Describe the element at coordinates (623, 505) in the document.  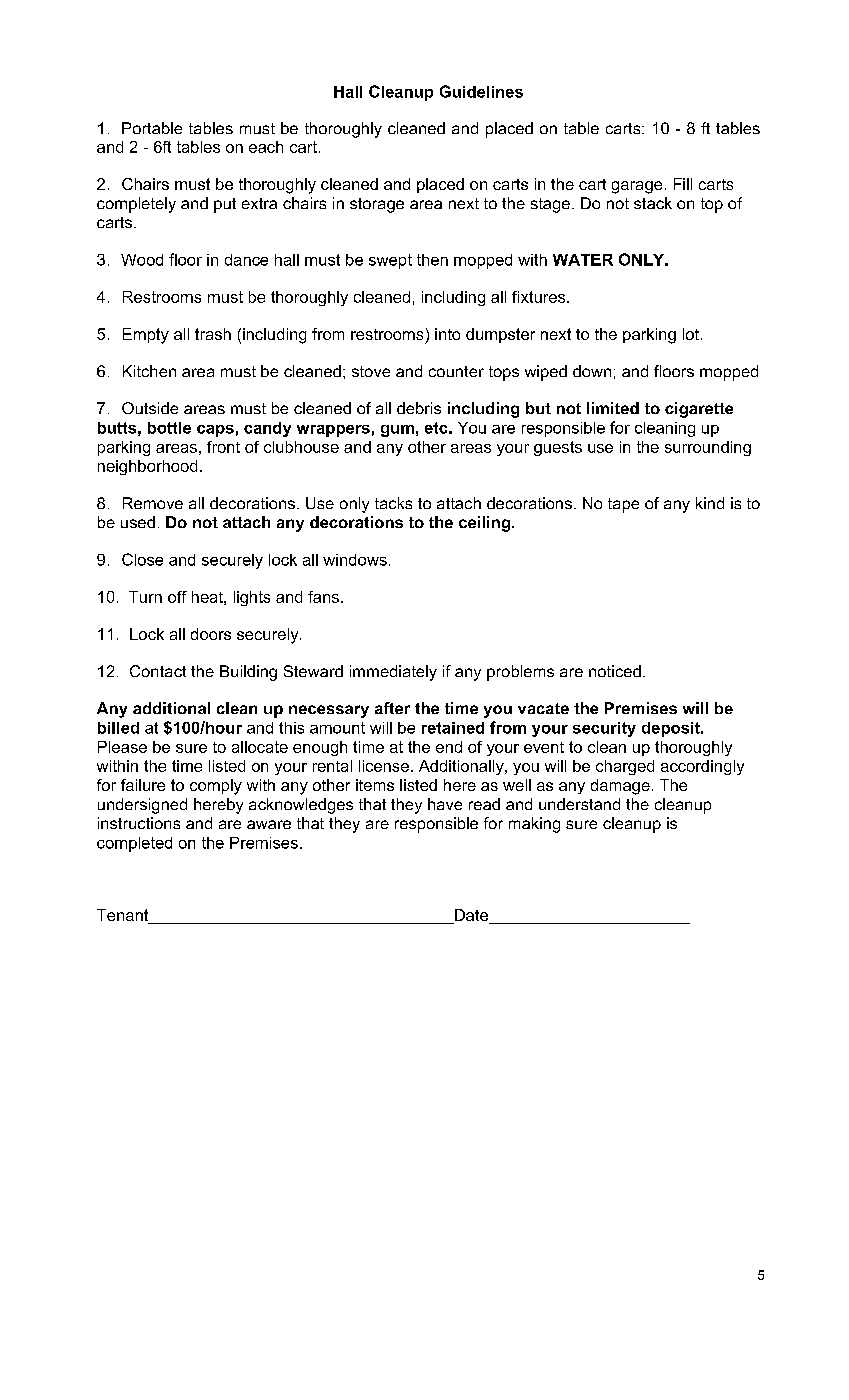
I see `tape` at that location.
